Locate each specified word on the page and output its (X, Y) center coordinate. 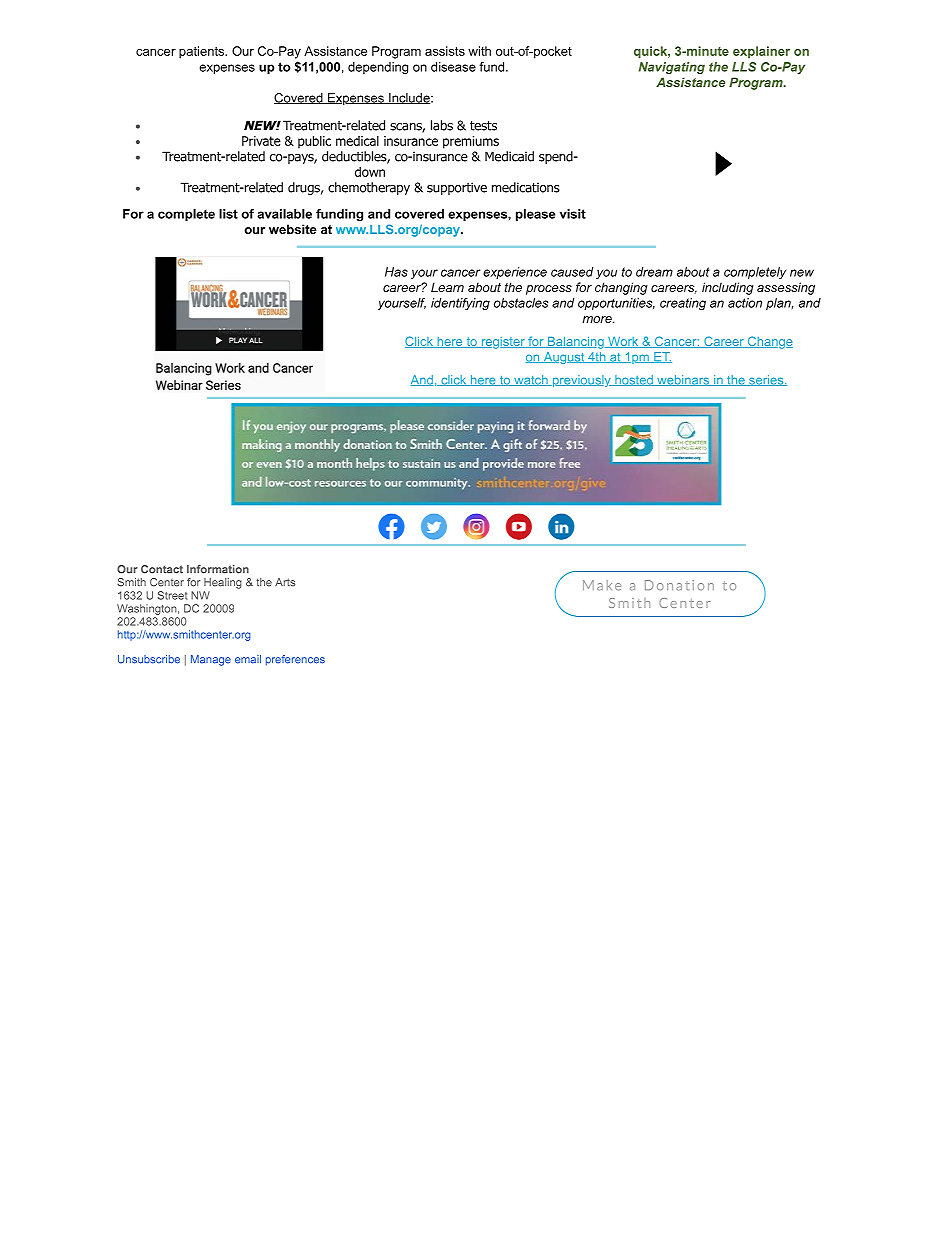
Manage (211, 660)
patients (203, 52)
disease (453, 67)
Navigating (672, 68)
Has (396, 272)
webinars (683, 380)
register (503, 343)
